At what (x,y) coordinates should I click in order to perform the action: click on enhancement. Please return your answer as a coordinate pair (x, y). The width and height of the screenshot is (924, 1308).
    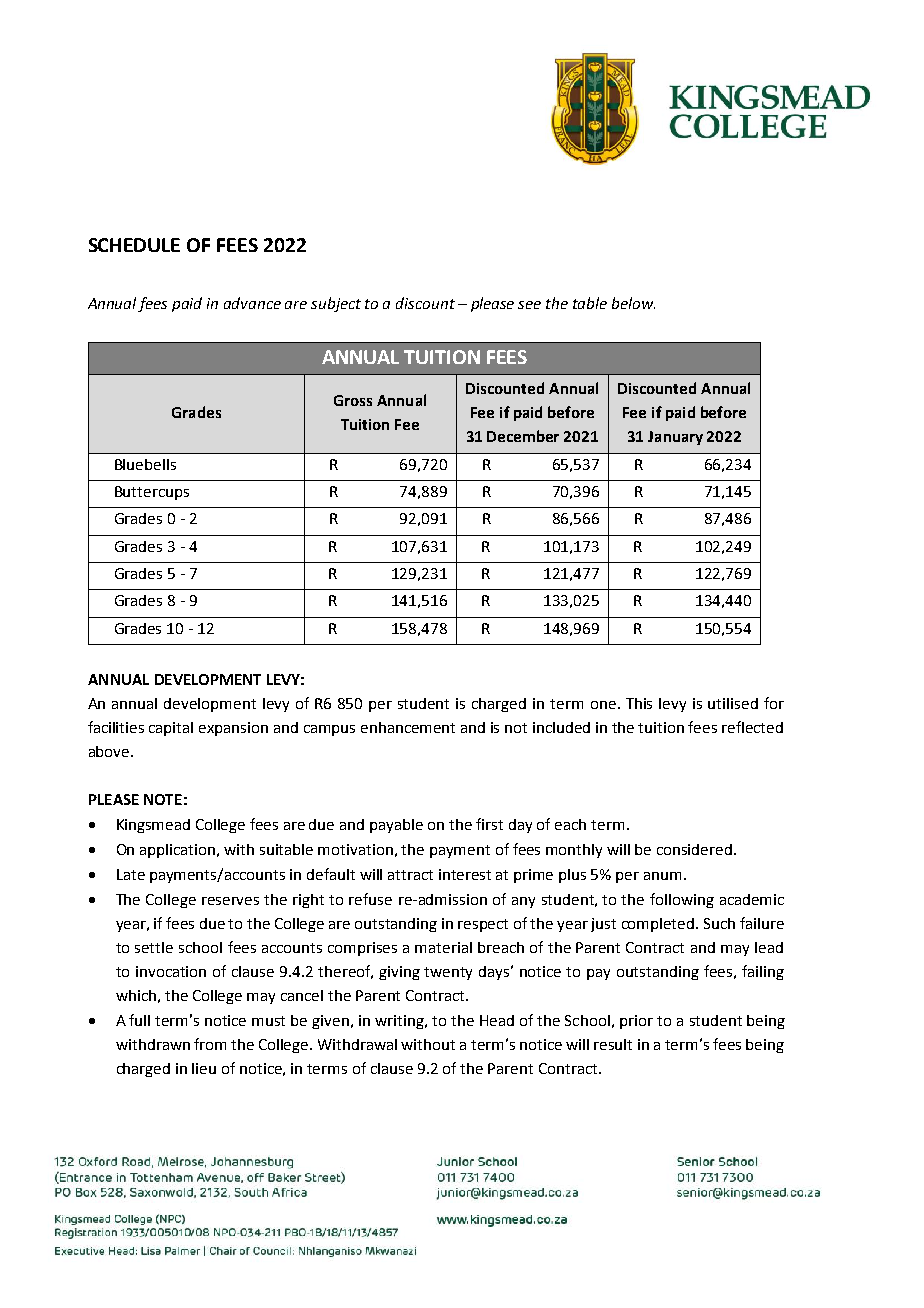
    Looking at the image, I should click on (408, 727).
